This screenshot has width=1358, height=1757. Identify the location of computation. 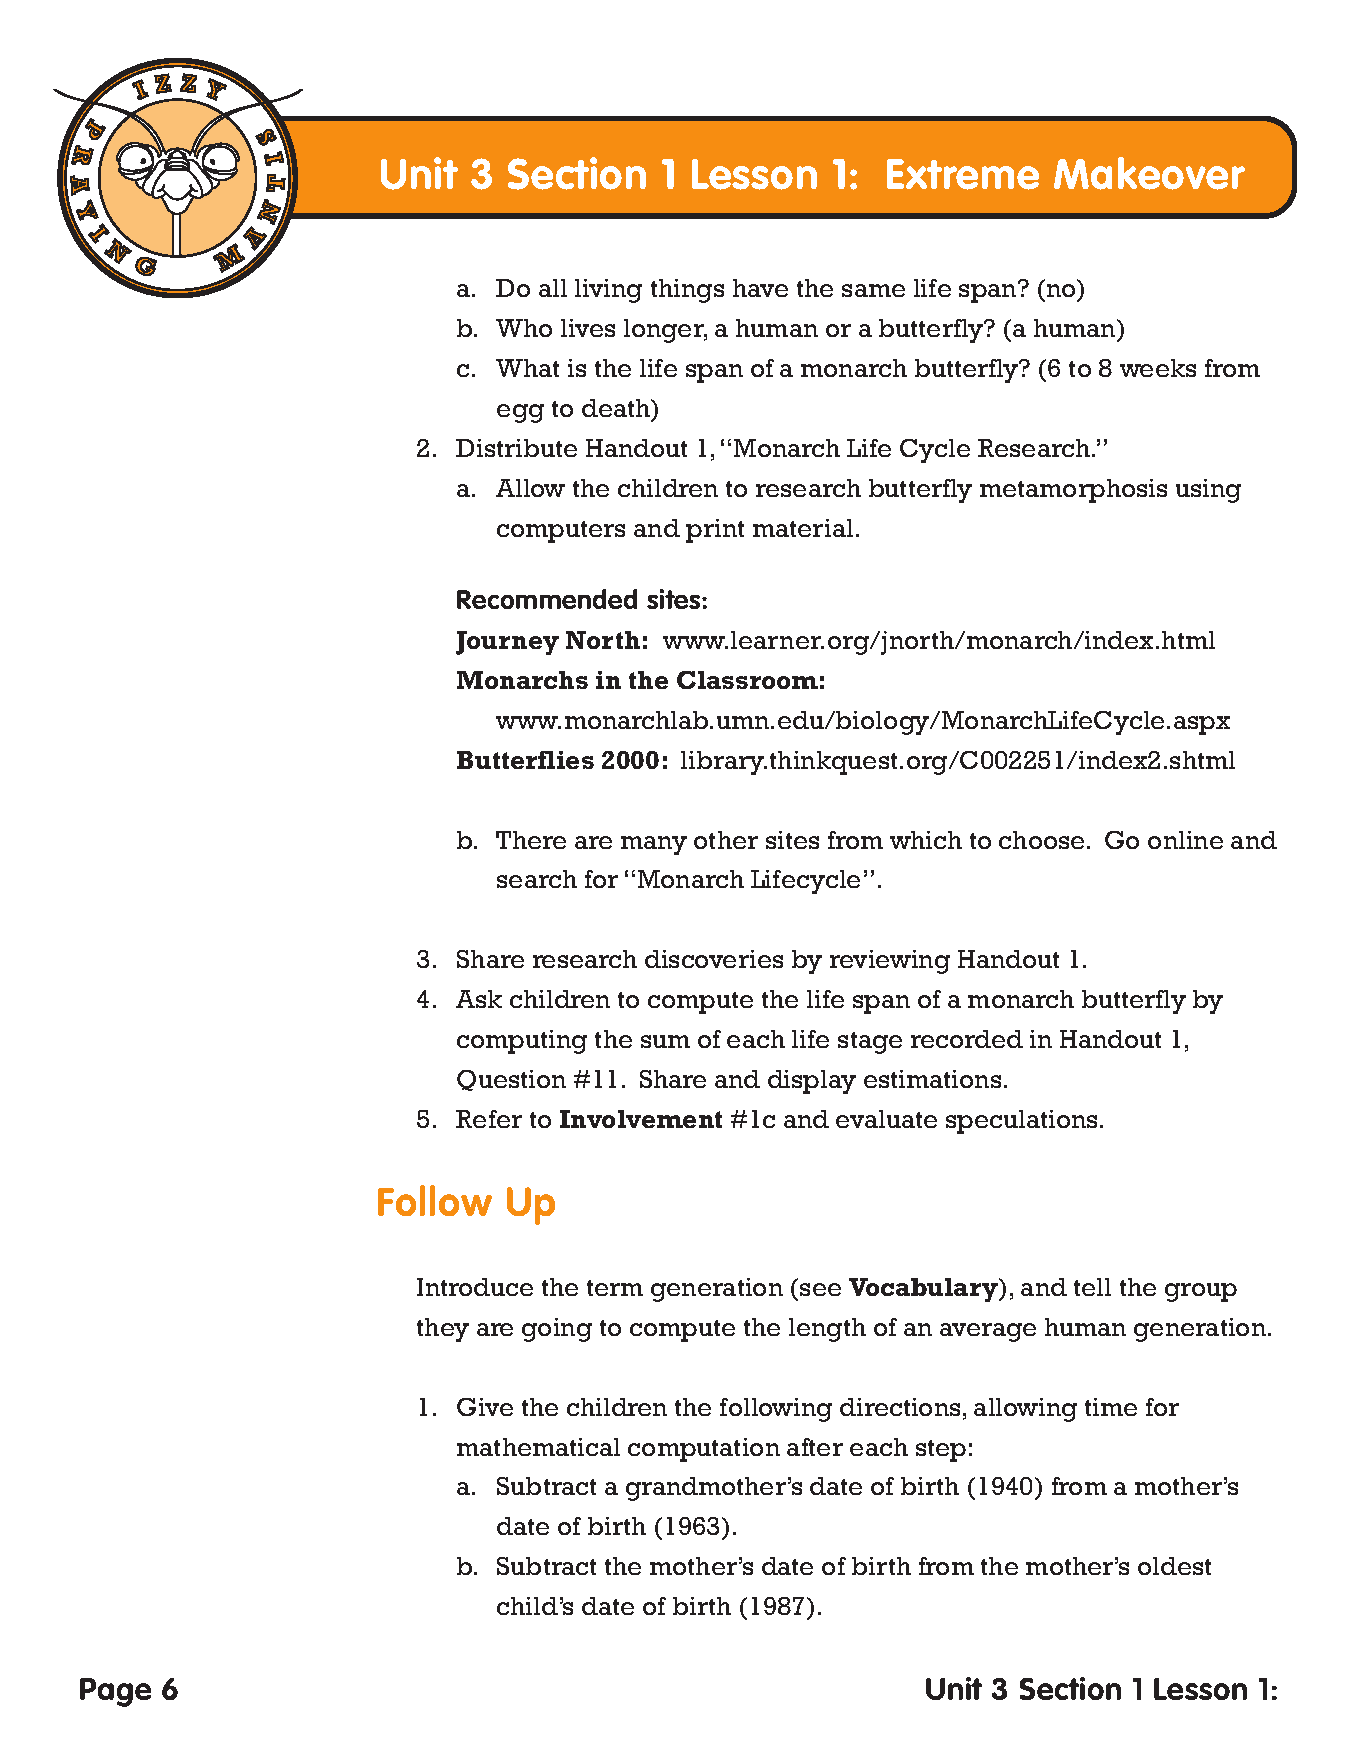
(704, 1450).
